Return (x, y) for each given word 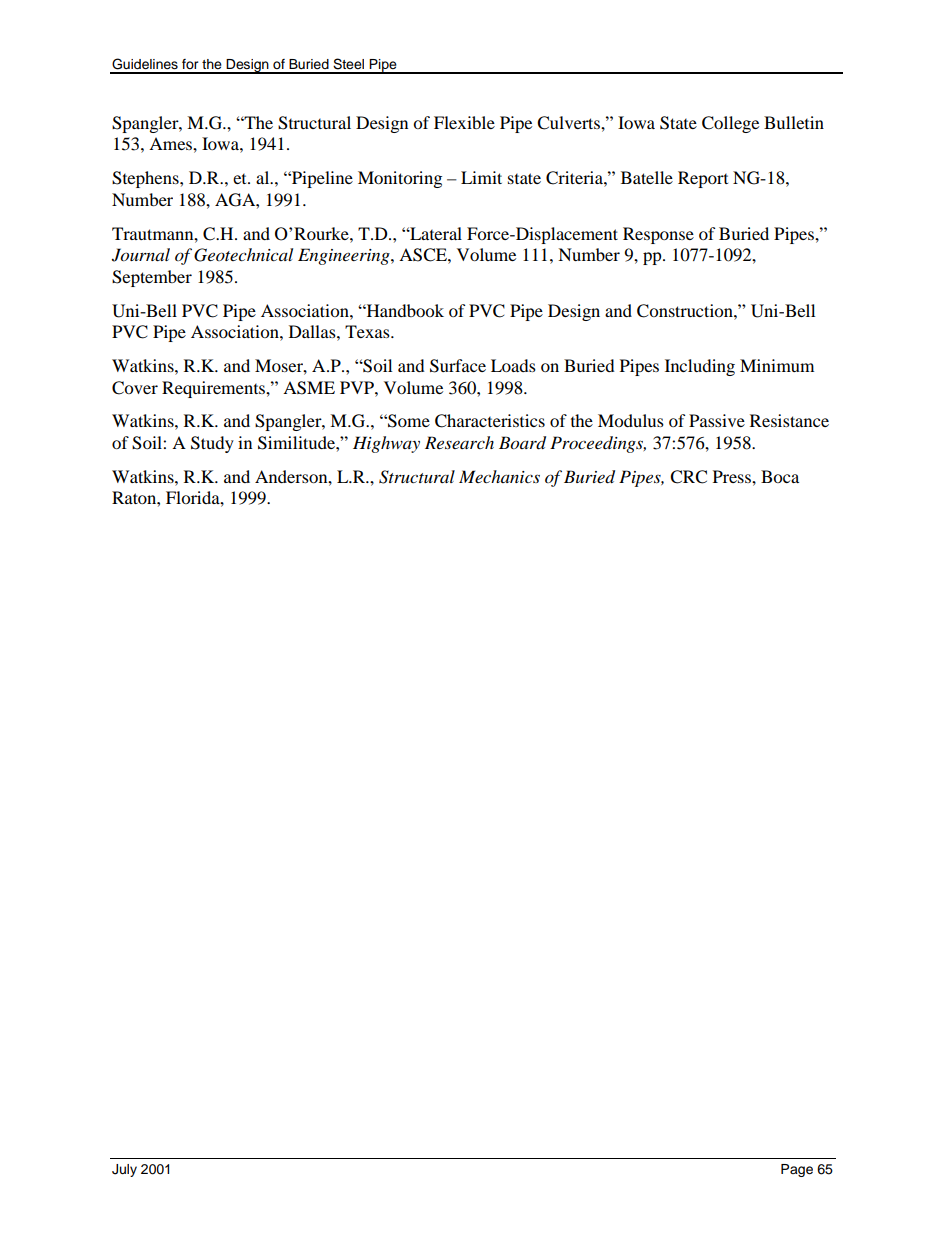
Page (797, 1170)
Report (703, 179)
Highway (386, 444)
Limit (481, 177)
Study (212, 444)
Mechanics (499, 476)
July (124, 1170)
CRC (688, 477)
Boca (780, 476)
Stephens (146, 179)
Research (459, 442)
